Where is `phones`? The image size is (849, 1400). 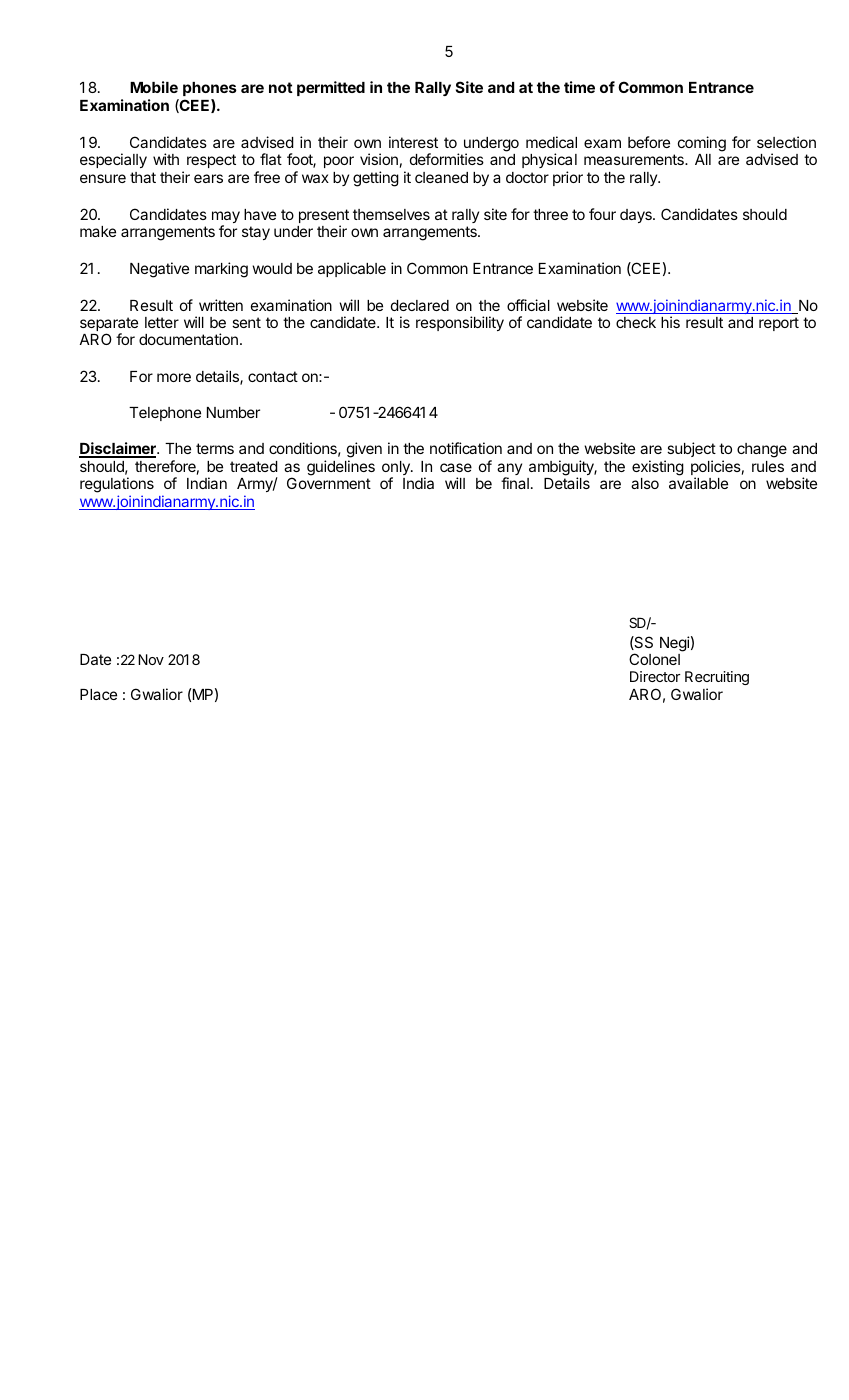 phones is located at coordinates (210, 89).
